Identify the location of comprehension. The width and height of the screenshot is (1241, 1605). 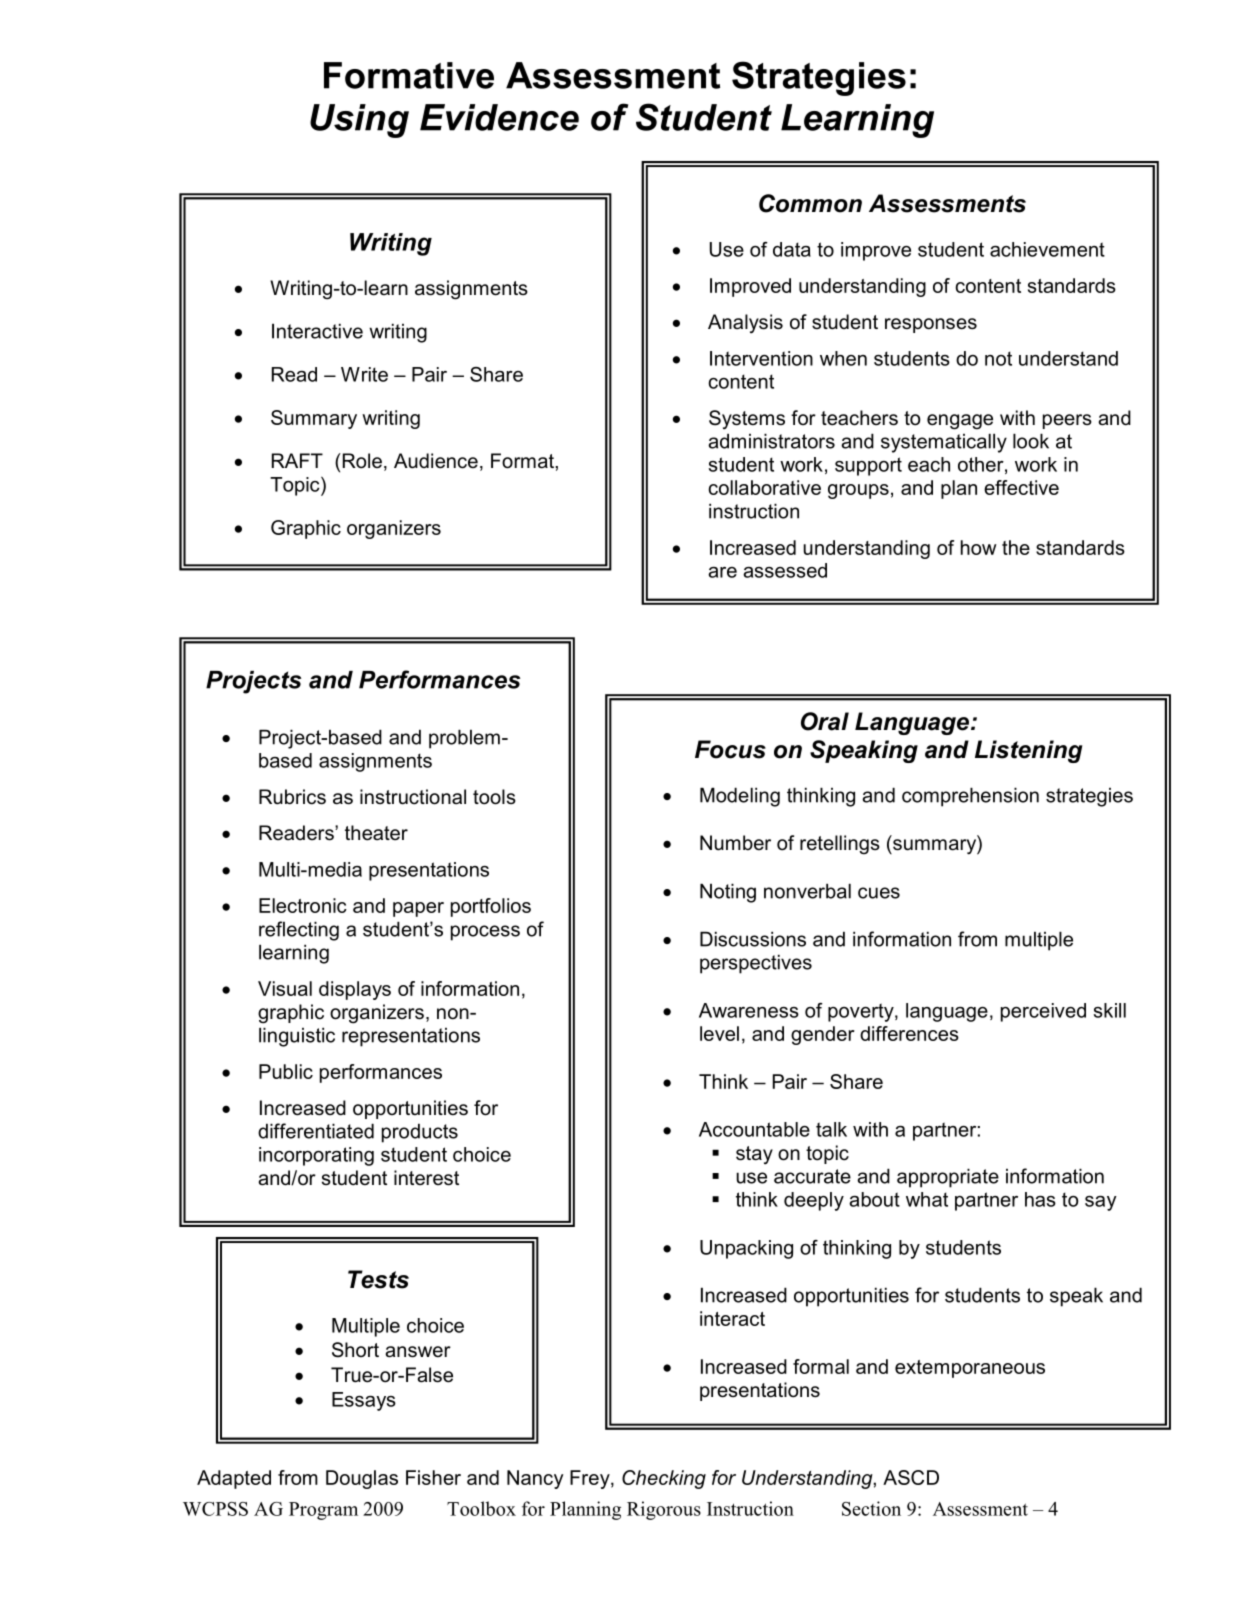
(970, 797).
